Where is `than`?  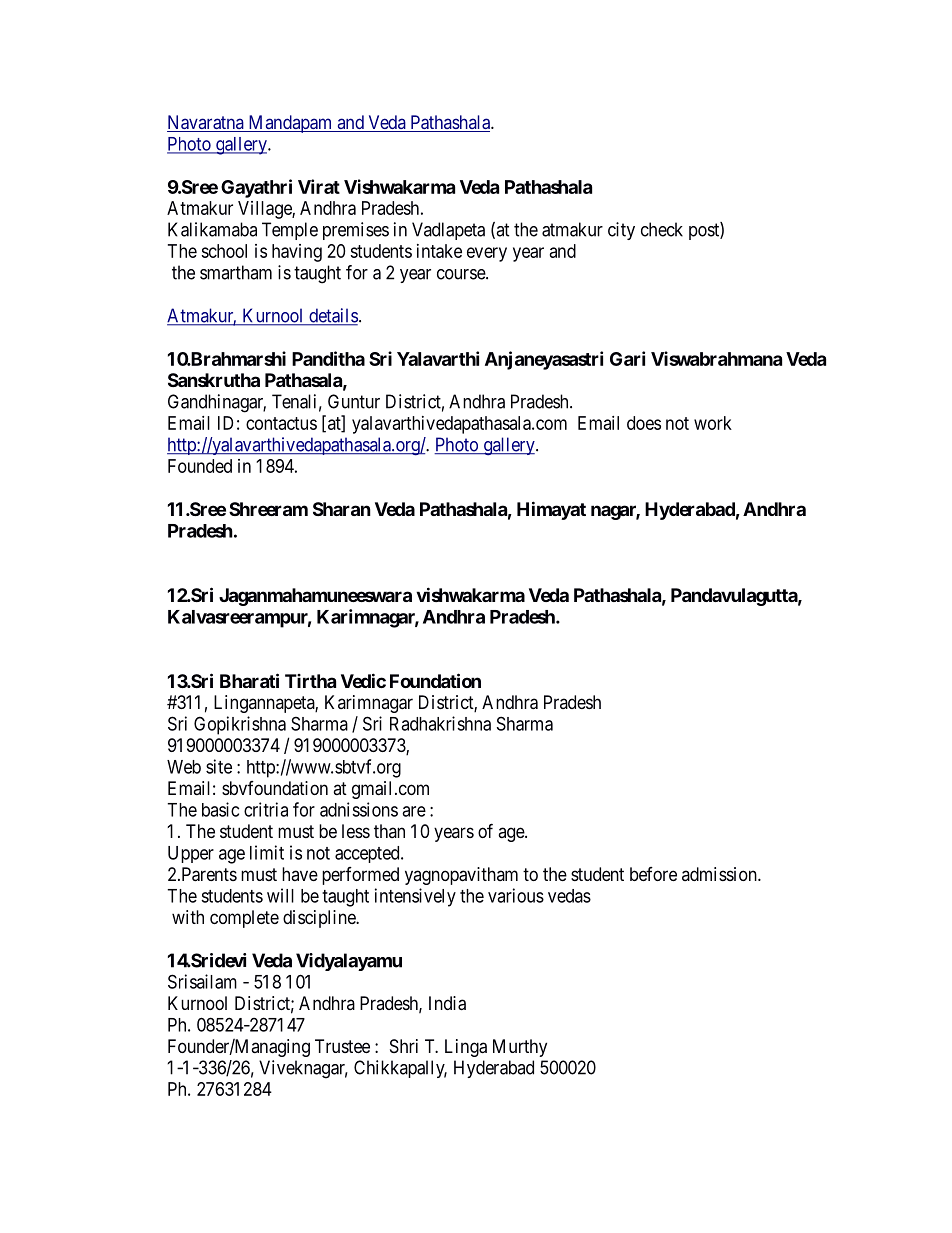 than is located at coordinates (389, 831).
